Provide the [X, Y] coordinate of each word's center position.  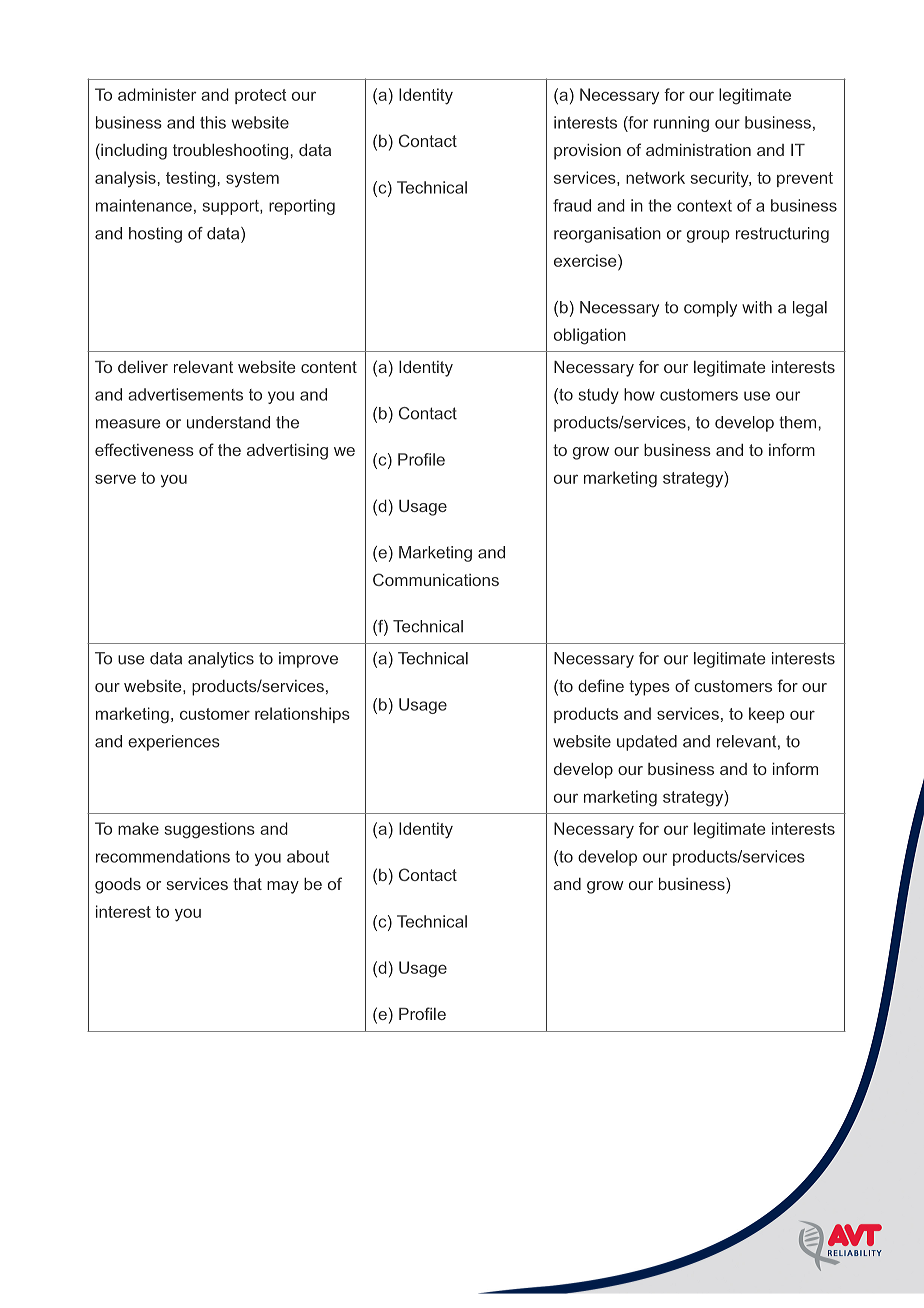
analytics [221, 660]
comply [710, 309]
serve [115, 479]
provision [587, 152]
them [797, 422]
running [681, 124]
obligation [590, 336]
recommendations [163, 856]
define [601, 685]
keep [767, 715]
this [213, 122]
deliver [143, 367]
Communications [436, 579]
